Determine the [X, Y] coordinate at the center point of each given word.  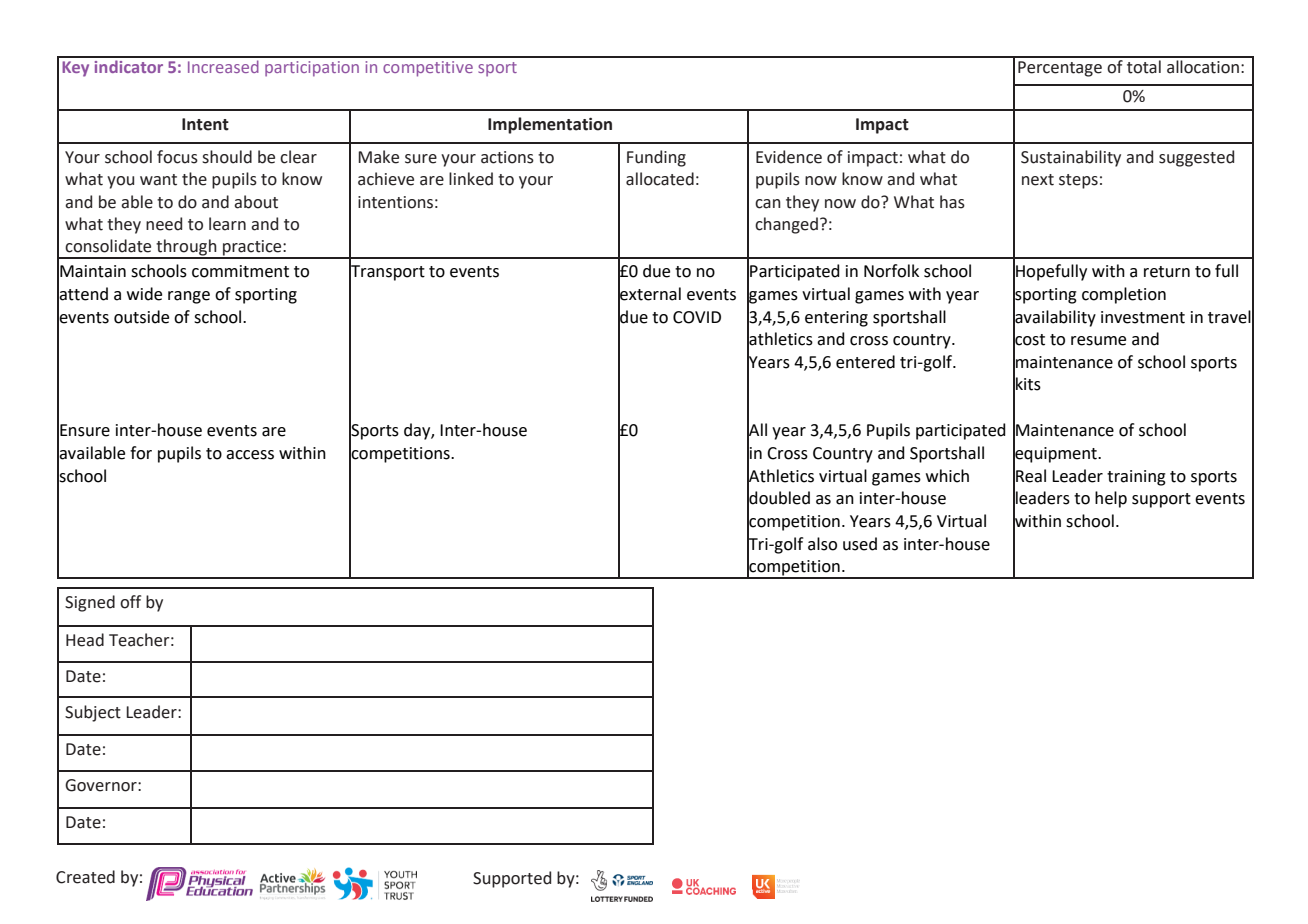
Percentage [1060, 69]
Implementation [550, 125]
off [130, 602]
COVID [697, 317]
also [822, 544]
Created [85, 877]
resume [1098, 341]
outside [141, 317]
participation [312, 69]
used [860, 544]
